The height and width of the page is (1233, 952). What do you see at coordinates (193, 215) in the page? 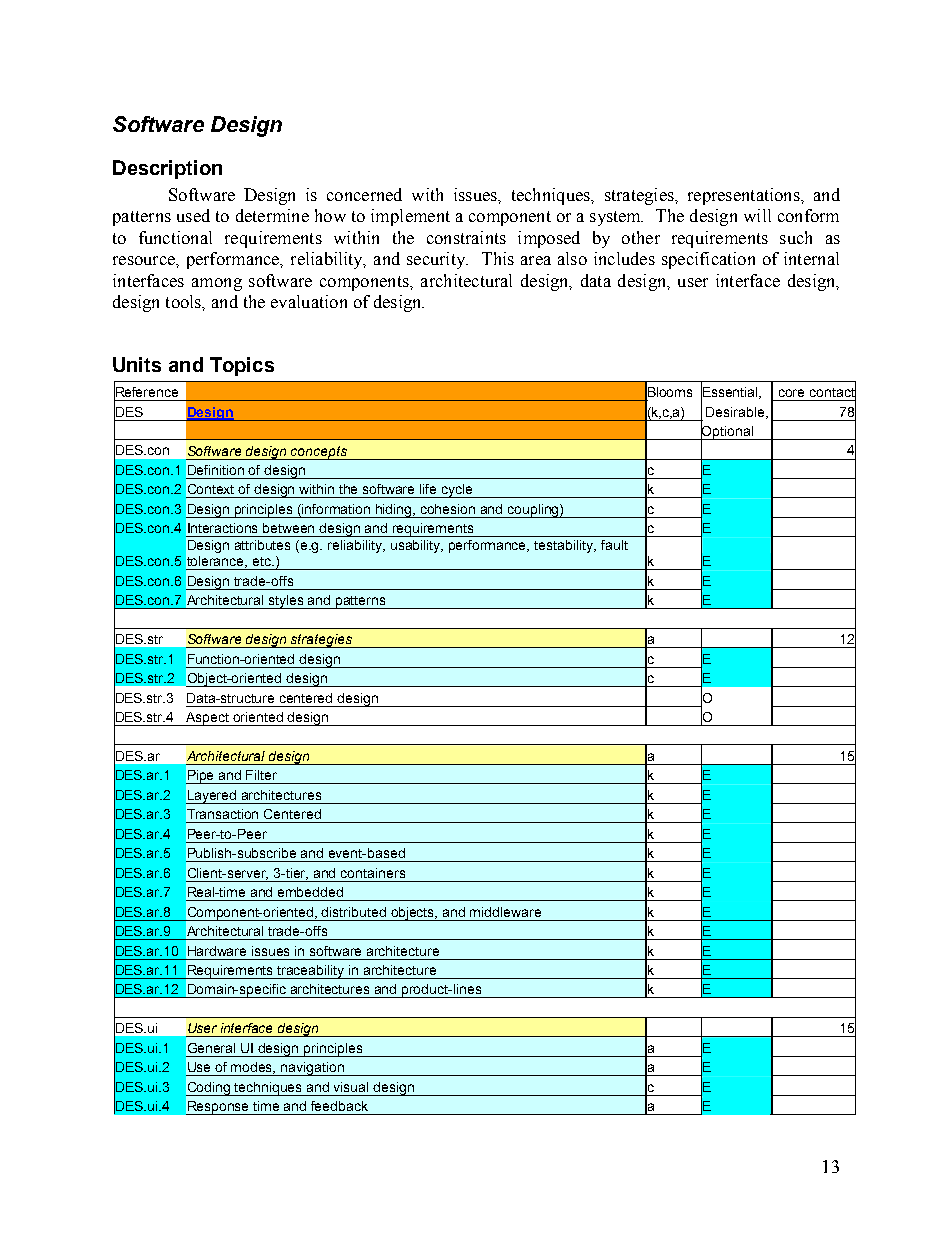
I see `used` at bounding box center [193, 215].
